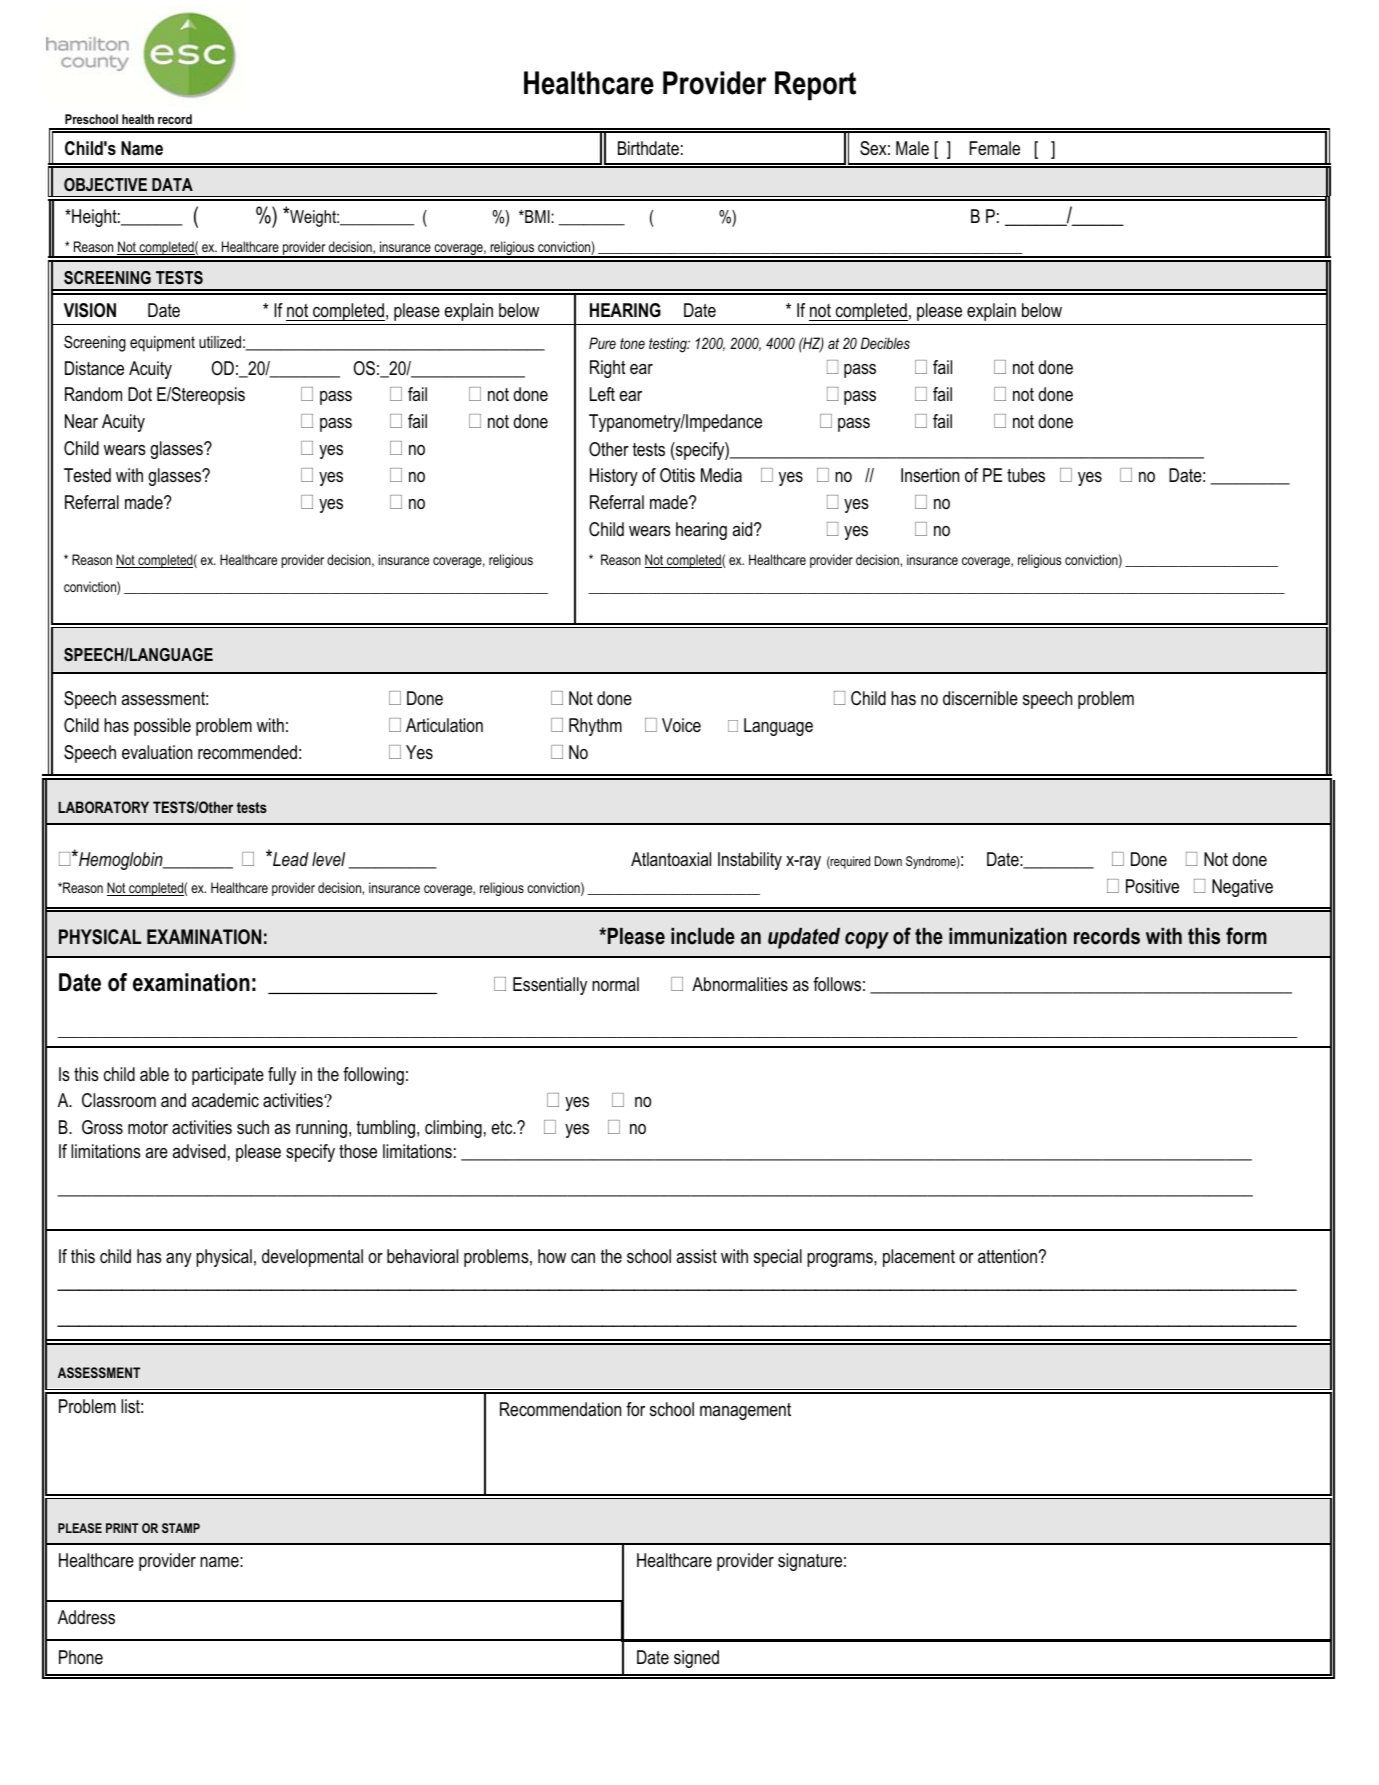  I want to click on Tested, so click(87, 475).
